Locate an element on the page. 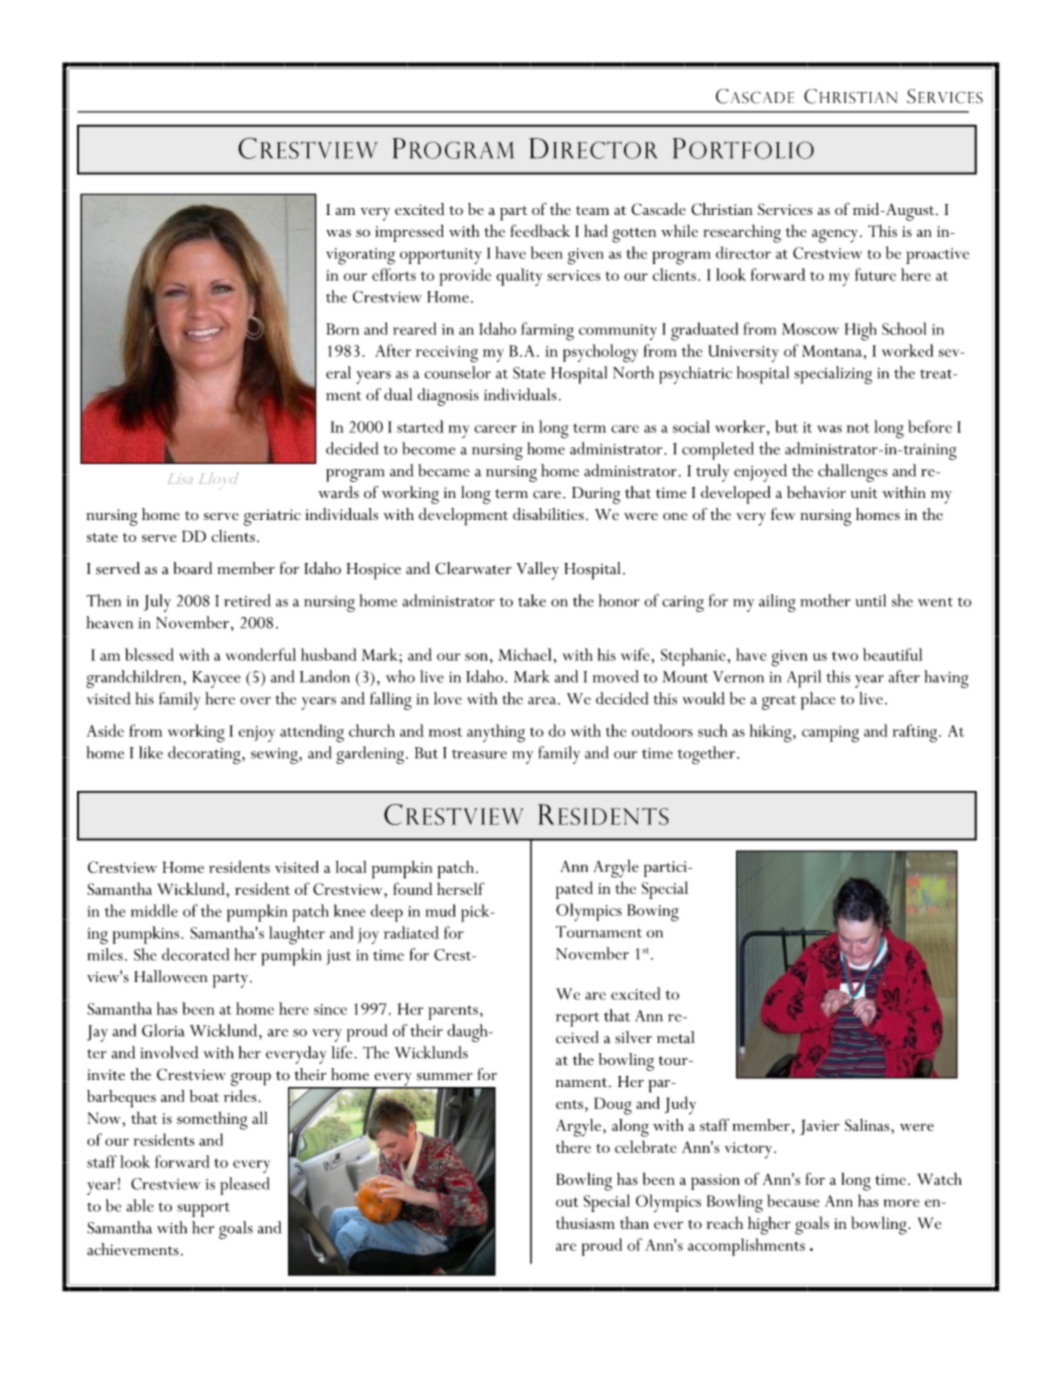  efforts is located at coordinates (394, 274).
